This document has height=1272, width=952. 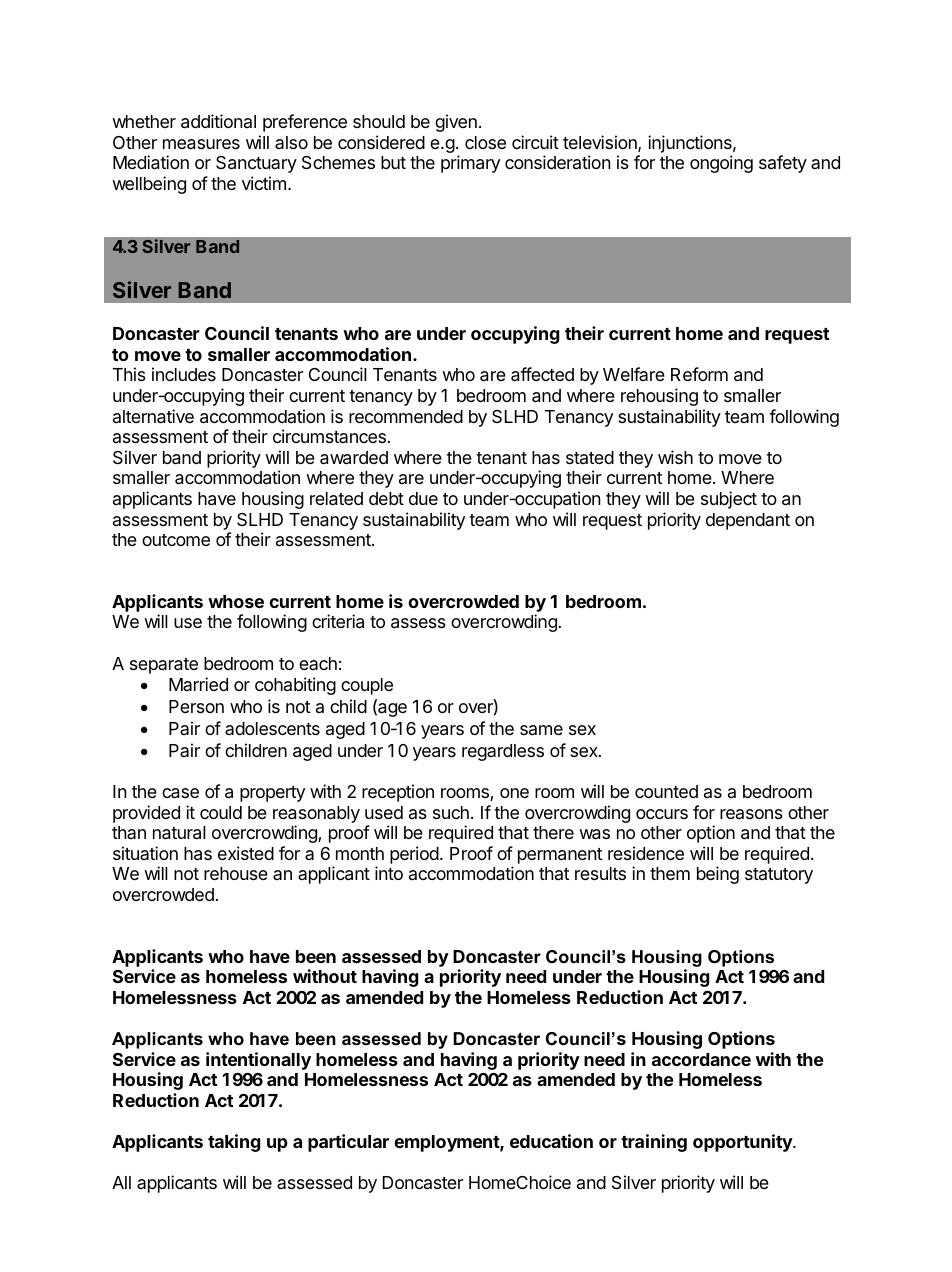 I want to click on taking, so click(x=234, y=1143).
